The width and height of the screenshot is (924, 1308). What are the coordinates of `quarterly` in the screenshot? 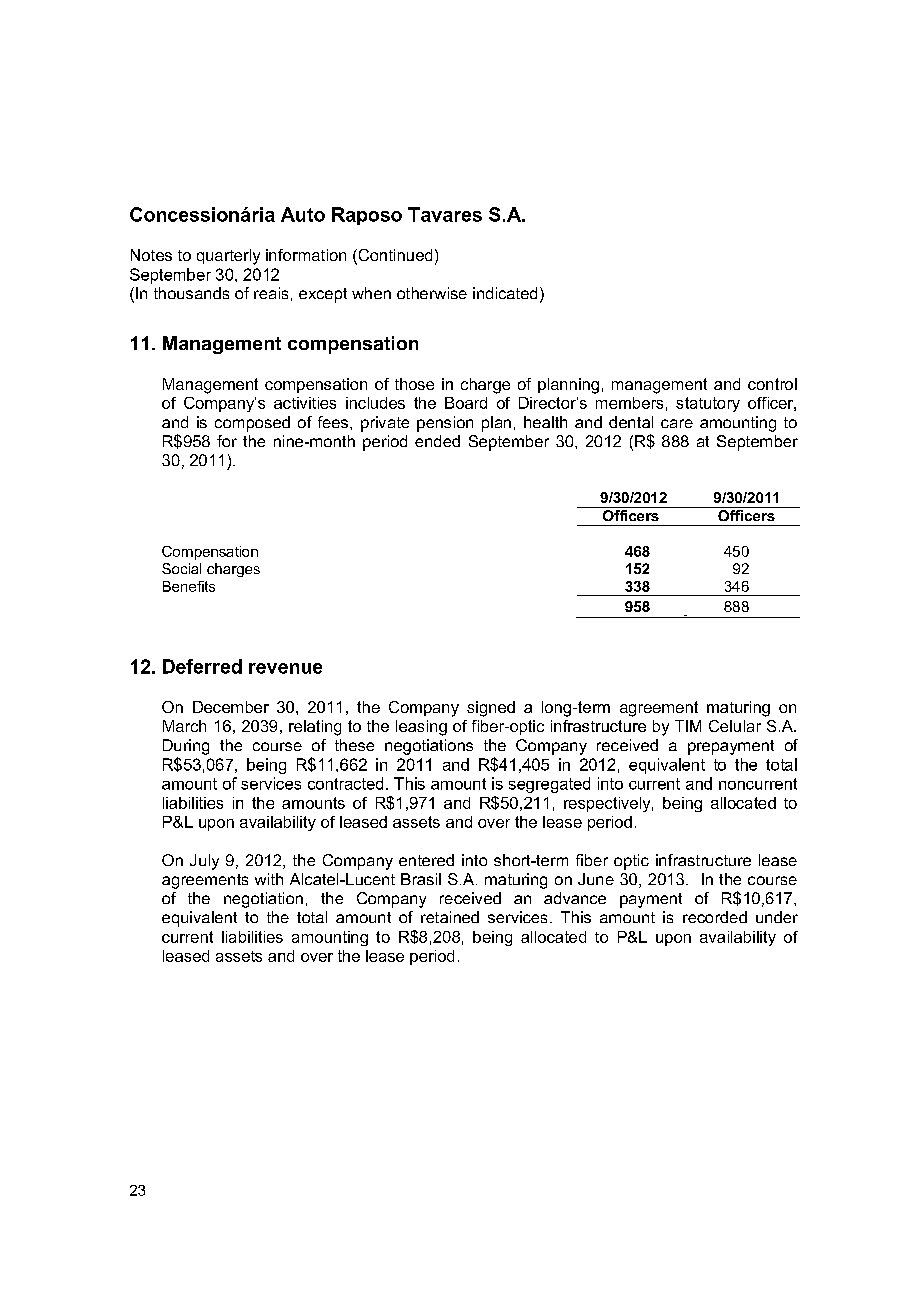 It's located at (228, 257).
